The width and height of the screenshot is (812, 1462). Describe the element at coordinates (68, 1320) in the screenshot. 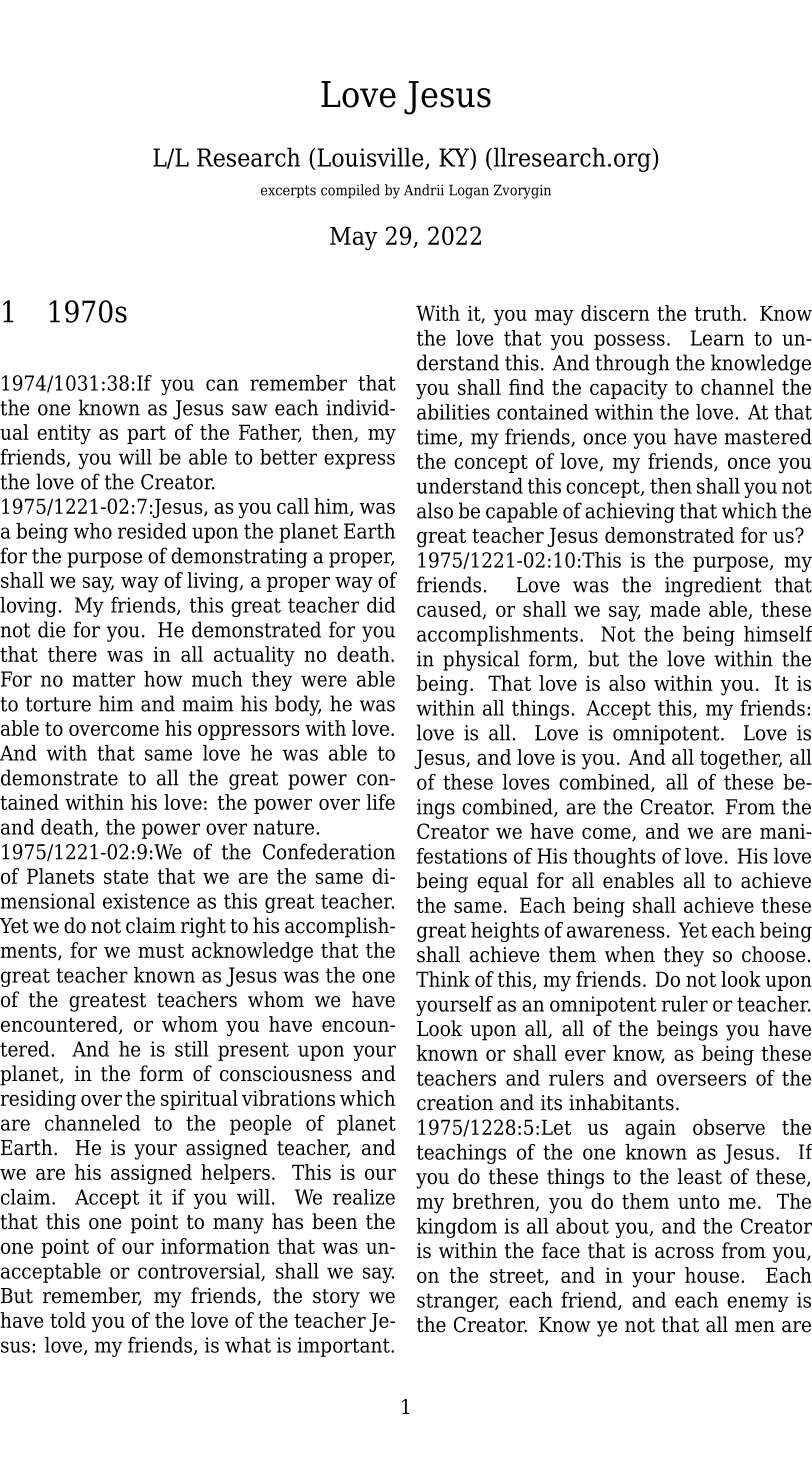

I see `told` at that location.
